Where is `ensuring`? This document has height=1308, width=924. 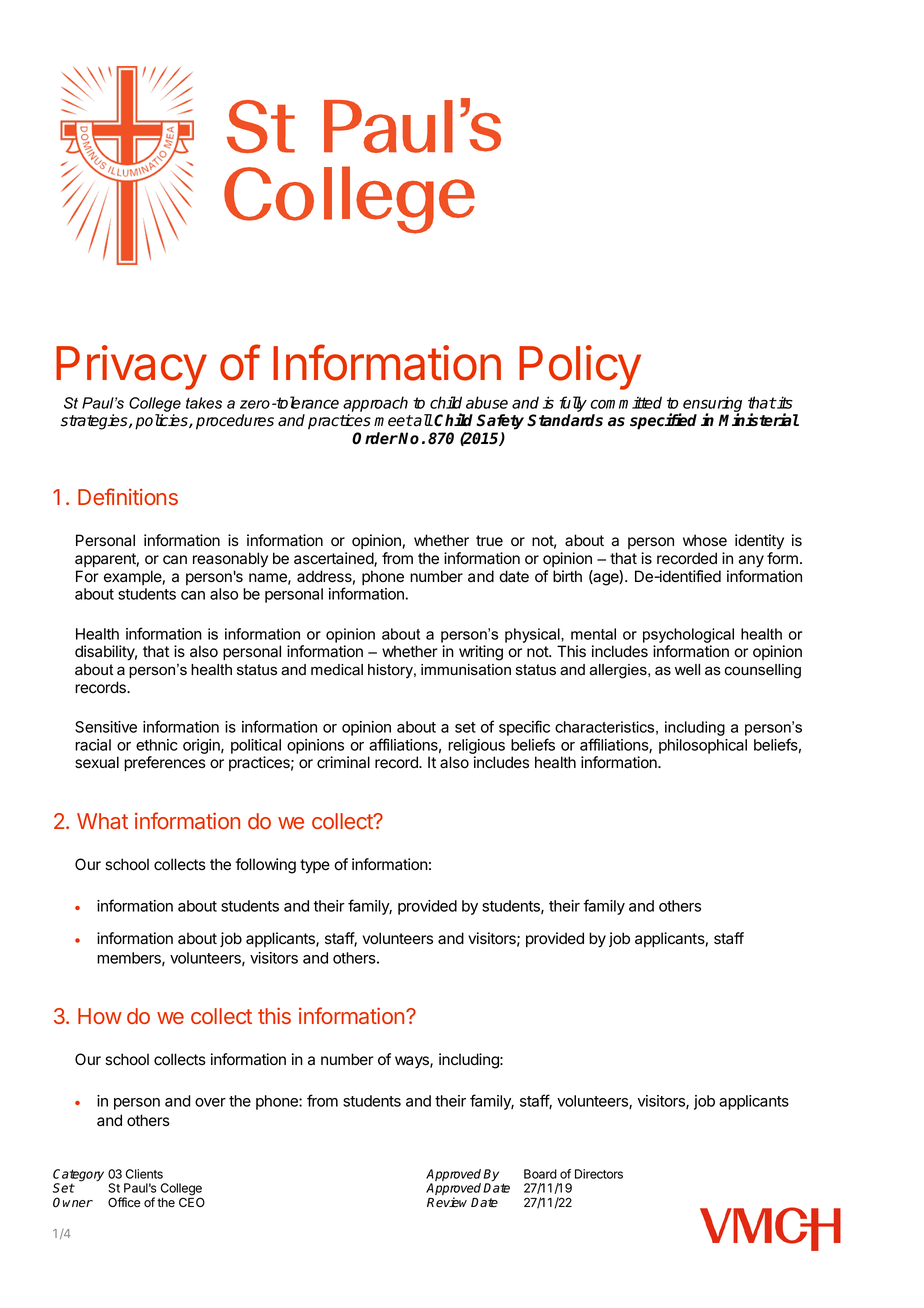 ensuring is located at coordinates (712, 405).
